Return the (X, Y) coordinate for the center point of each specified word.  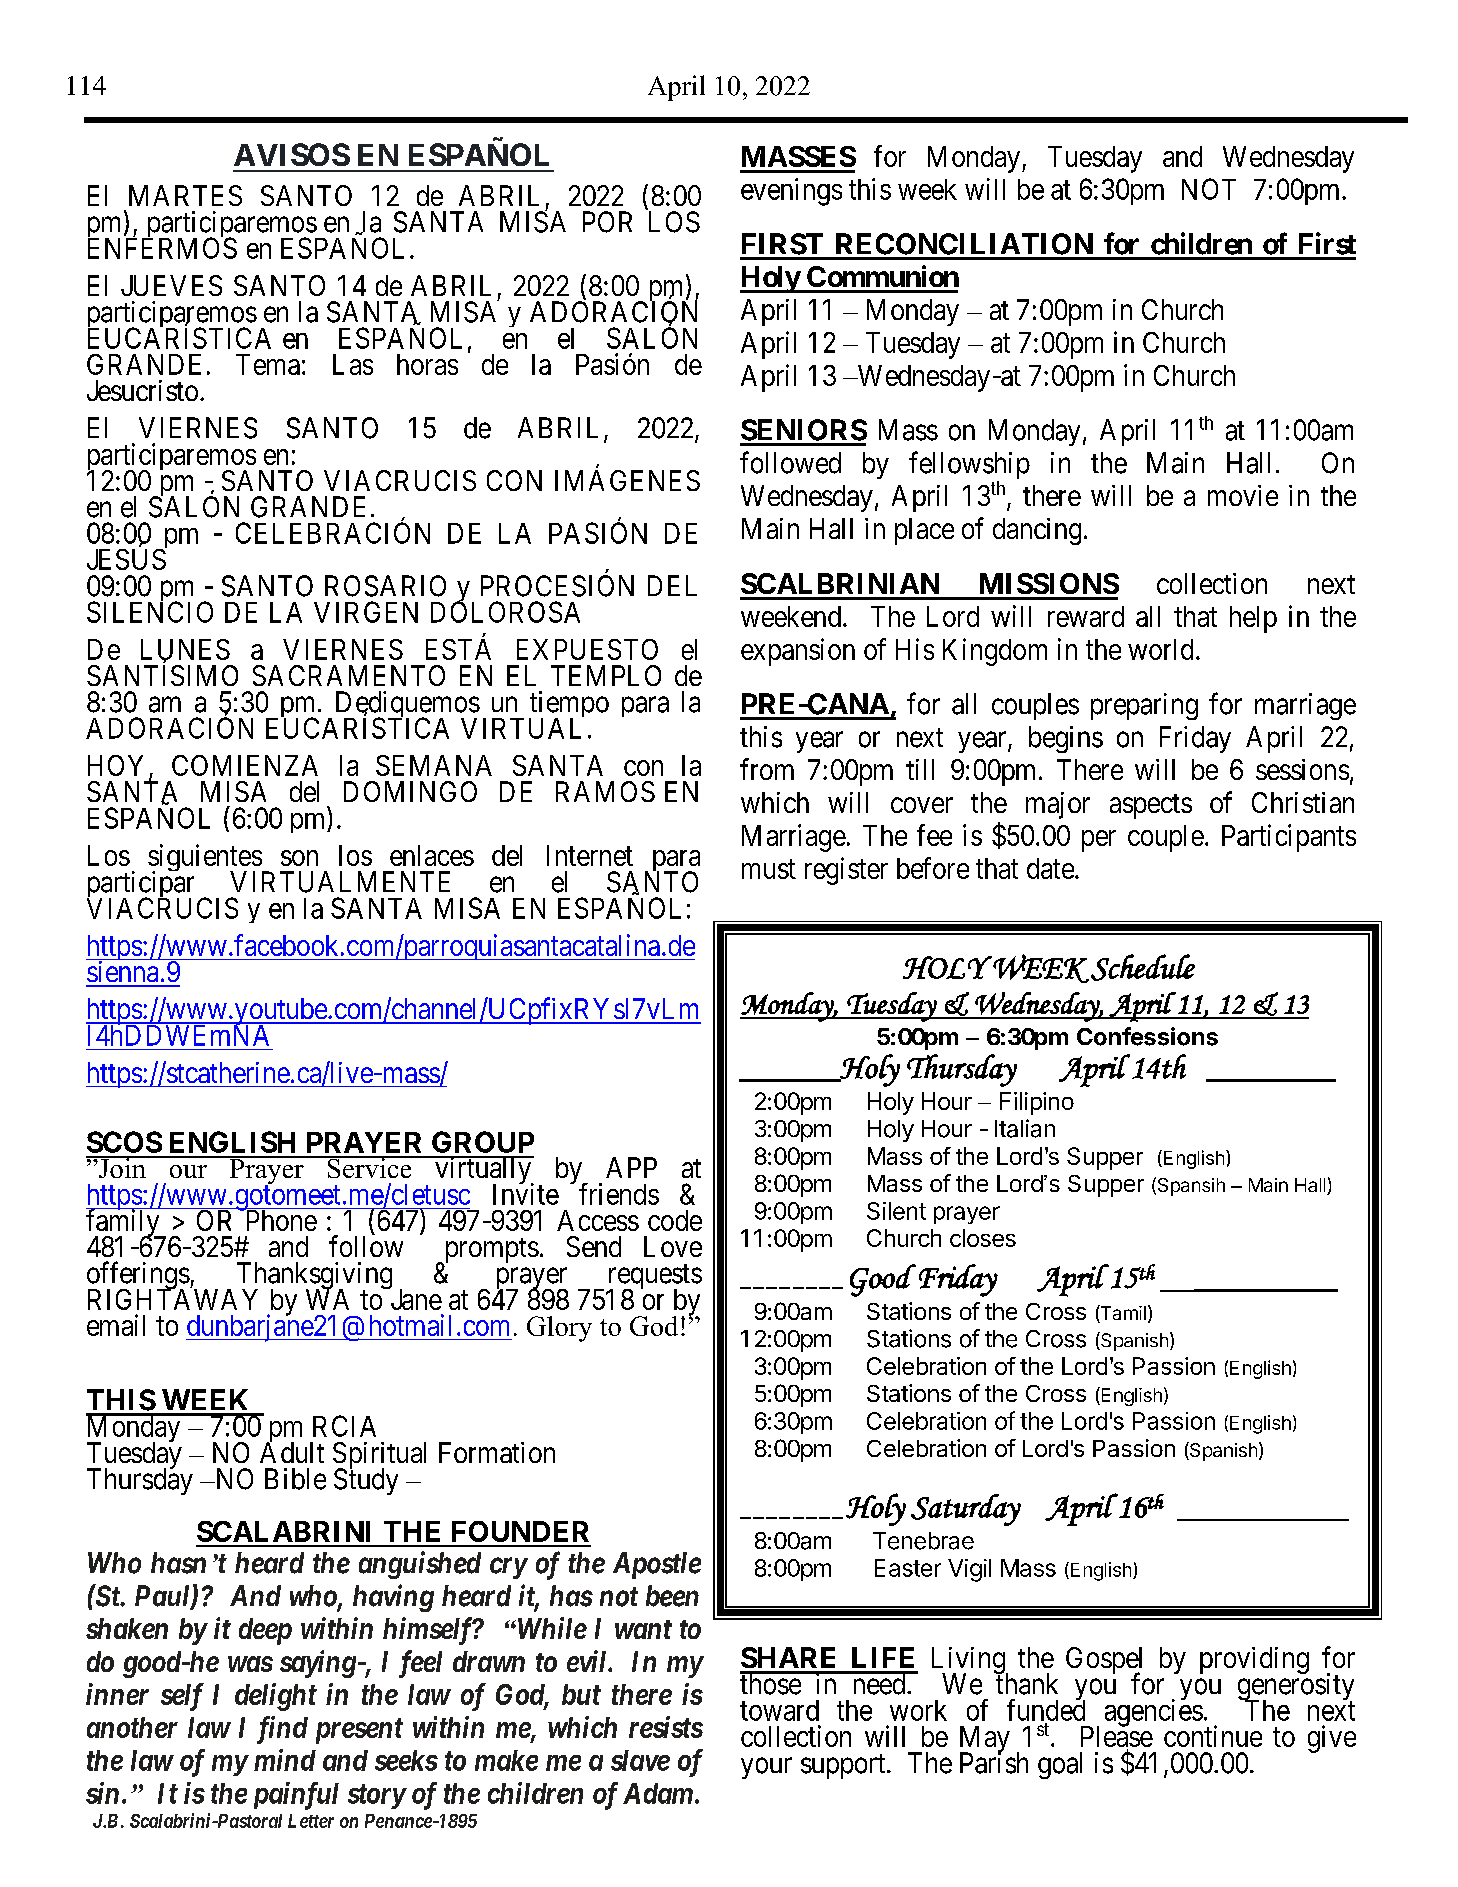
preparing (1144, 706)
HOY (119, 767)
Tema (268, 364)
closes (983, 1238)
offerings (138, 1276)
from (767, 769)
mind (285, 1760)
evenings (791, 192)
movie (1243, 495)
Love (673, 1246)
